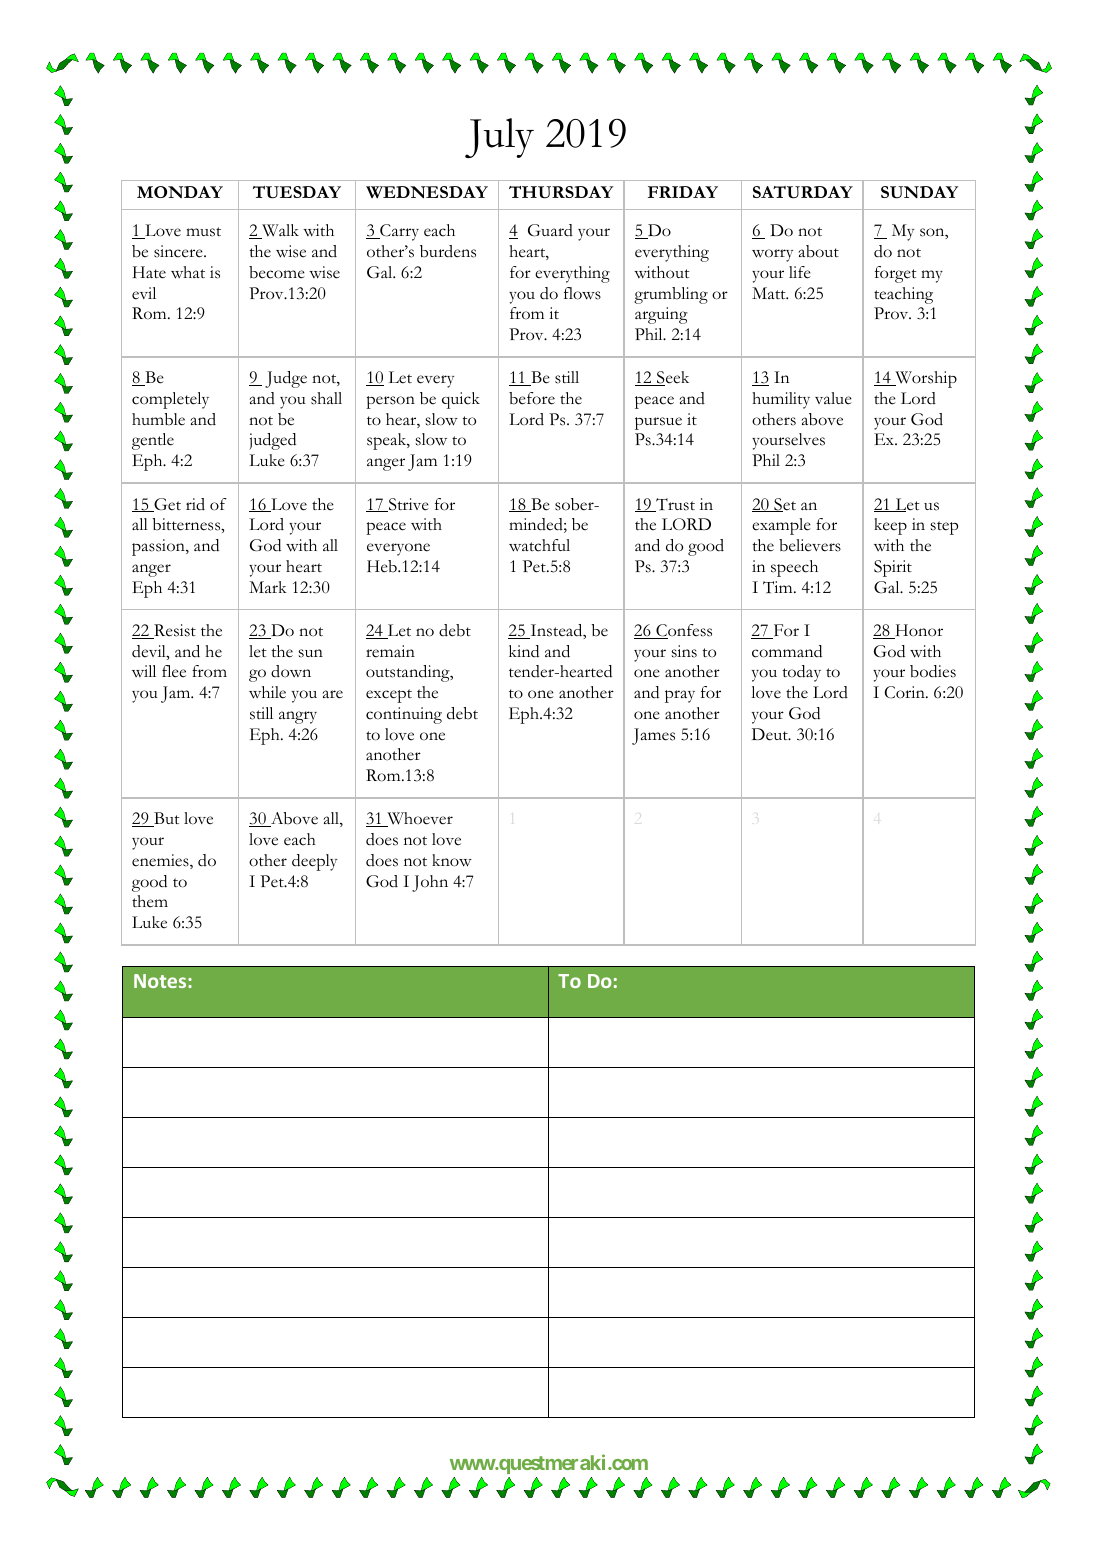 This page has width=1097, height=1550. I want to click on today, so click(802, 673).
